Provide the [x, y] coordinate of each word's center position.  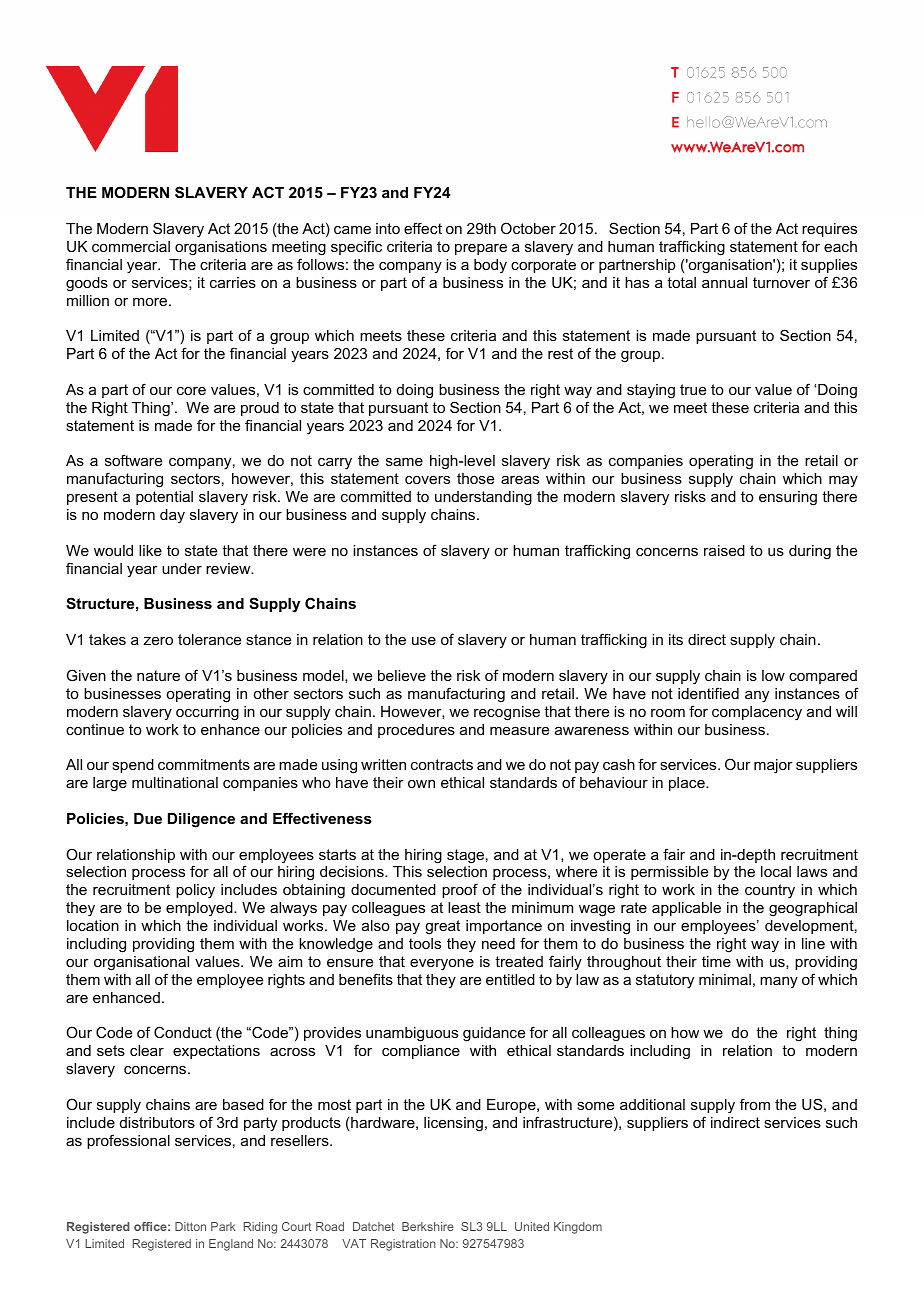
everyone [442, 965]
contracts [442, 764]
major [773, 766]
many [779, 982]
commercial [131, 246]
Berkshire [428, 1226]
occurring [207, 713]
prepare [481, 249]
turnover [781, 282]
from [755, 1104]
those [475, 478]
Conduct [183, 1032]
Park [223, 1226]
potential [164, 498]
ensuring [788, 498]
